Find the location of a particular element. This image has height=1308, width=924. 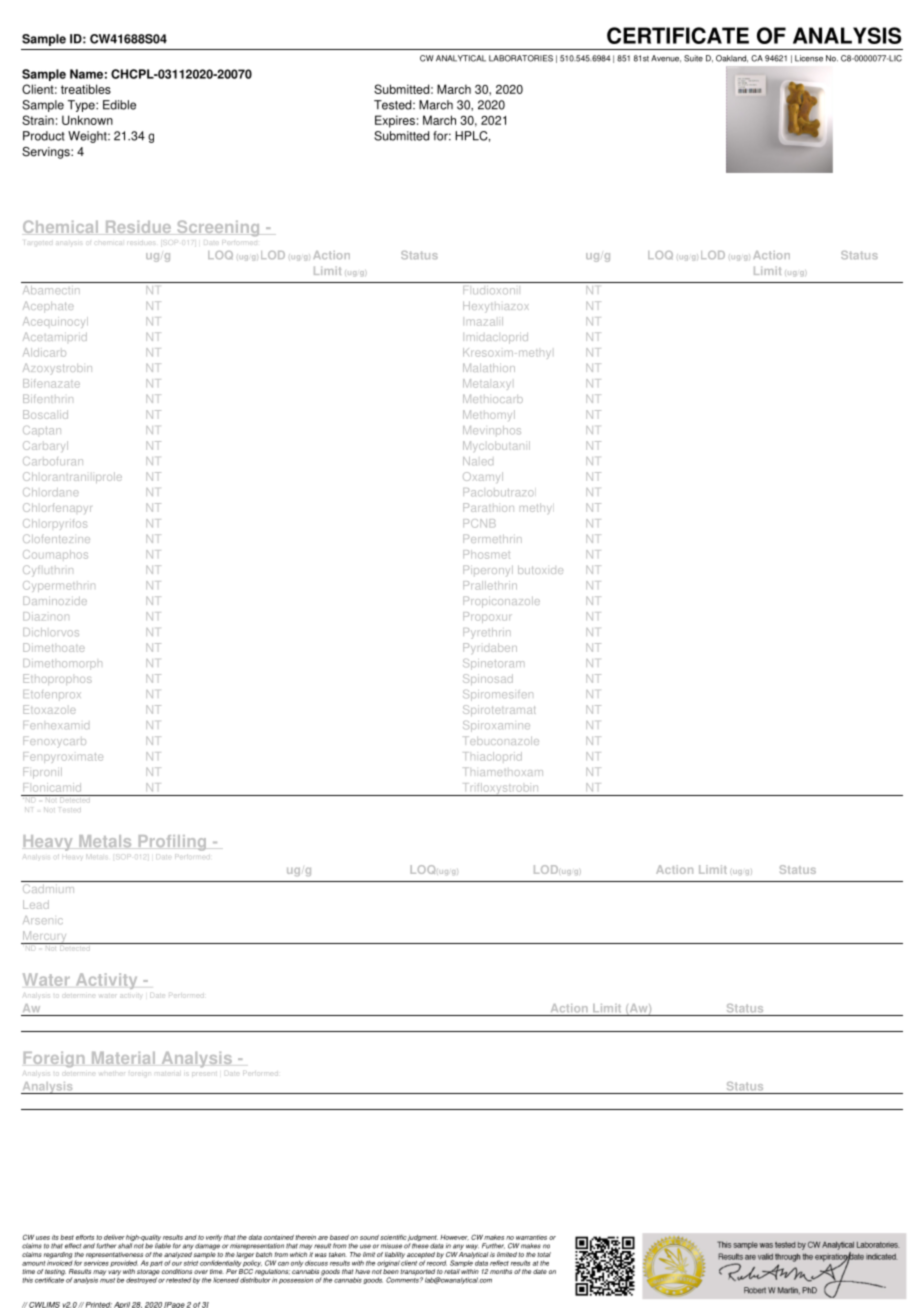

Diazinon is located at coordinates (46, 616).
